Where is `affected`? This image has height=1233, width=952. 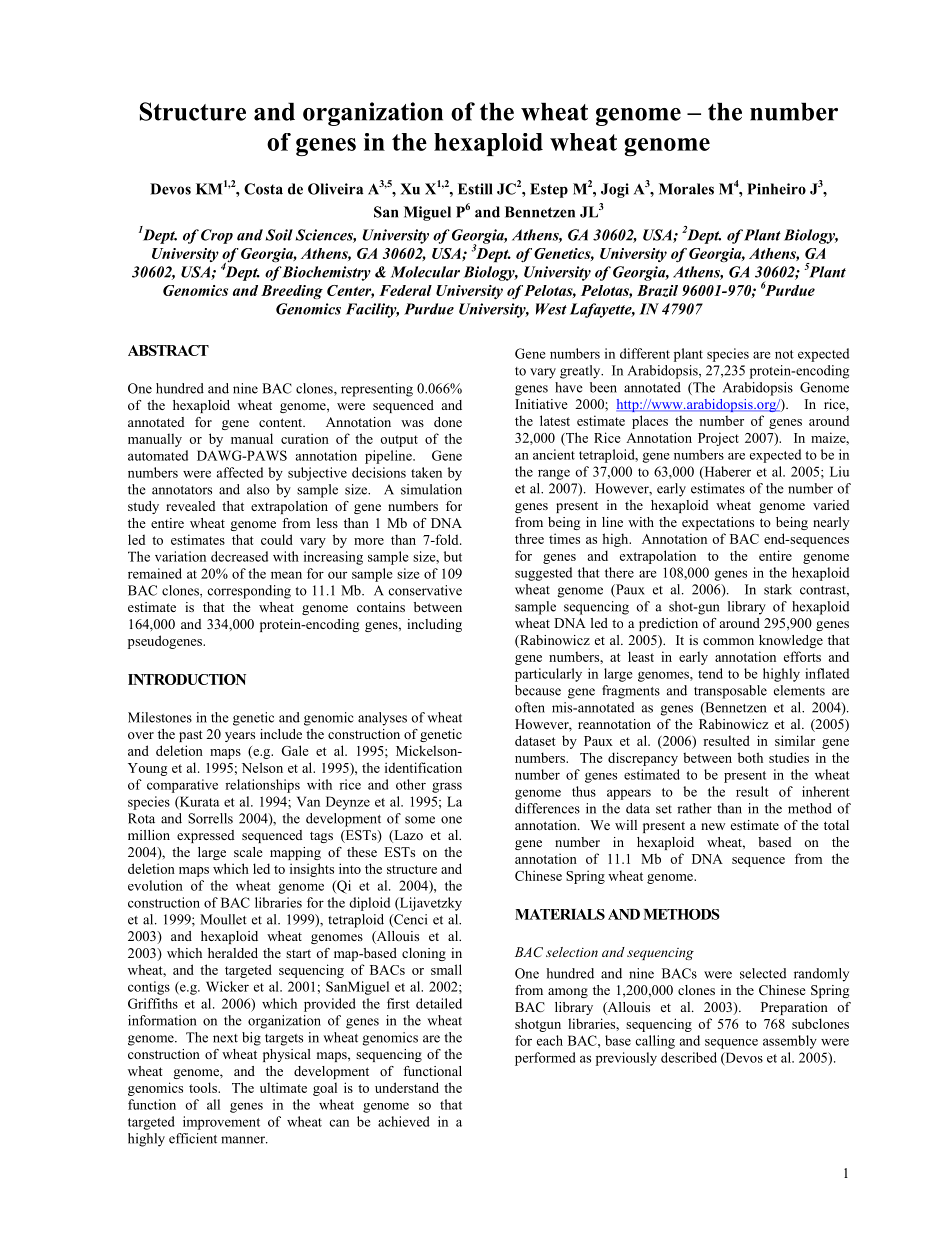
affected is located at coordinates (240, 472).
